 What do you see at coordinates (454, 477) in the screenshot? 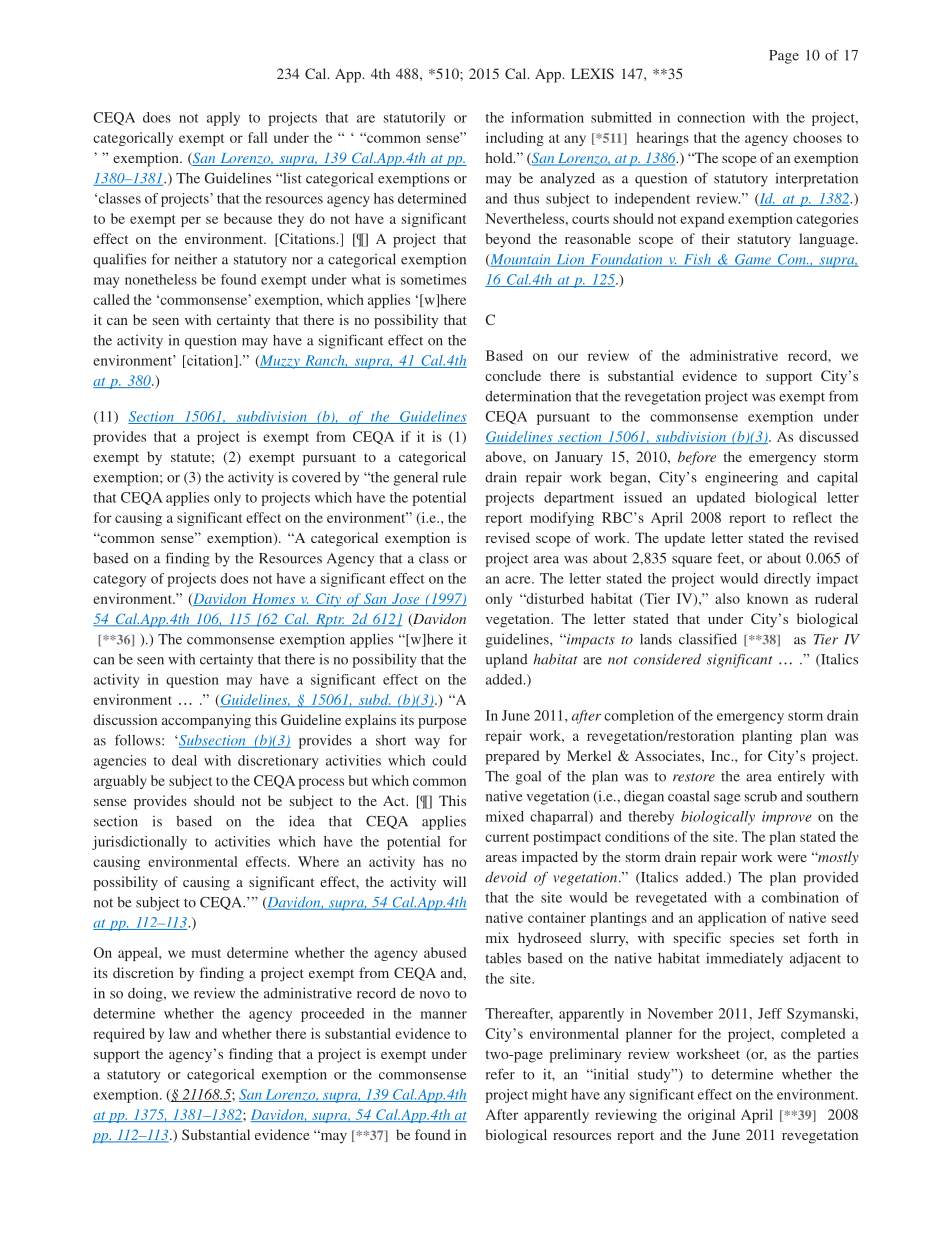
I see `rule` at bounding box center [454, 477].
